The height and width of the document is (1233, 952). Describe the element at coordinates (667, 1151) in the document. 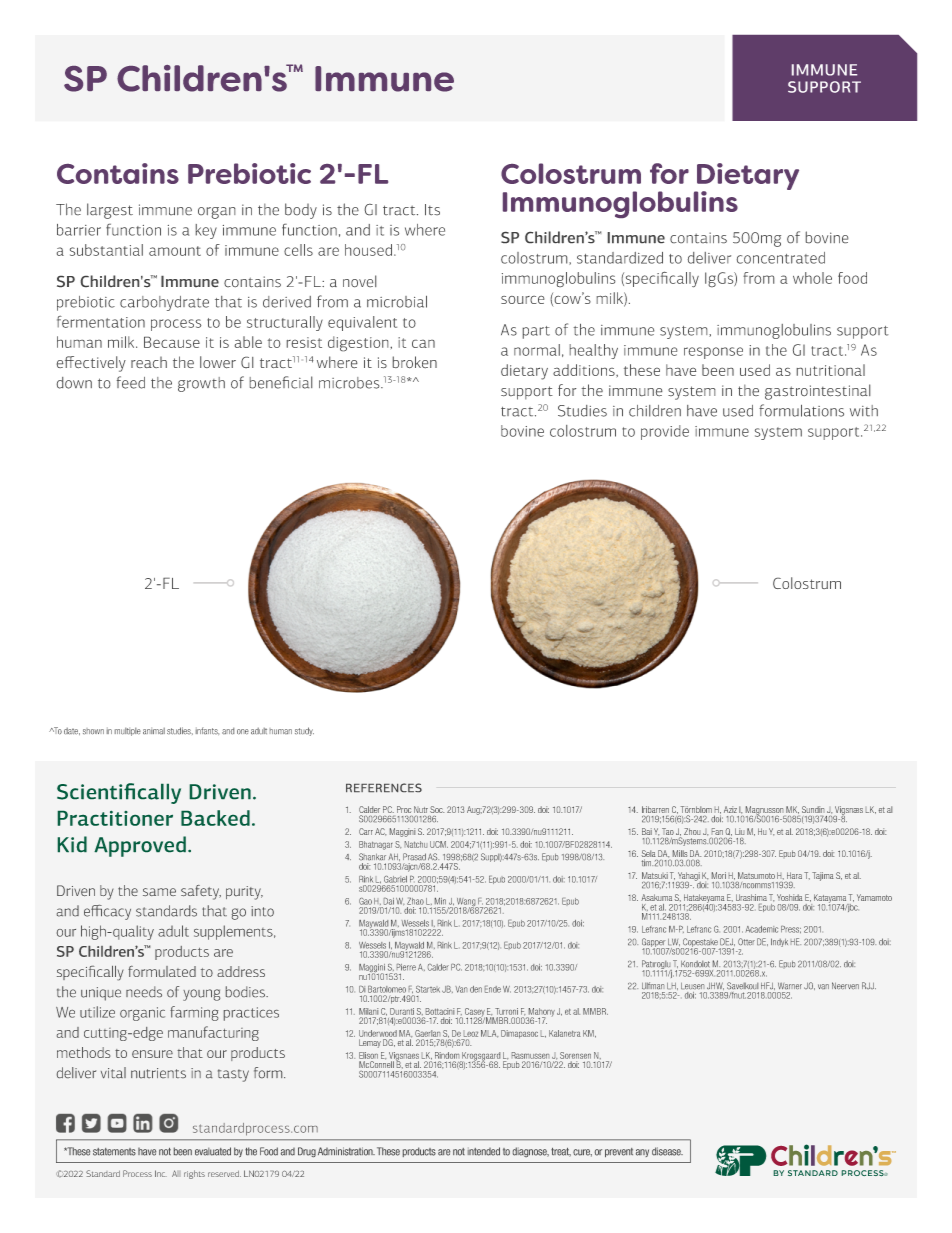

I see `disease` at that location.
